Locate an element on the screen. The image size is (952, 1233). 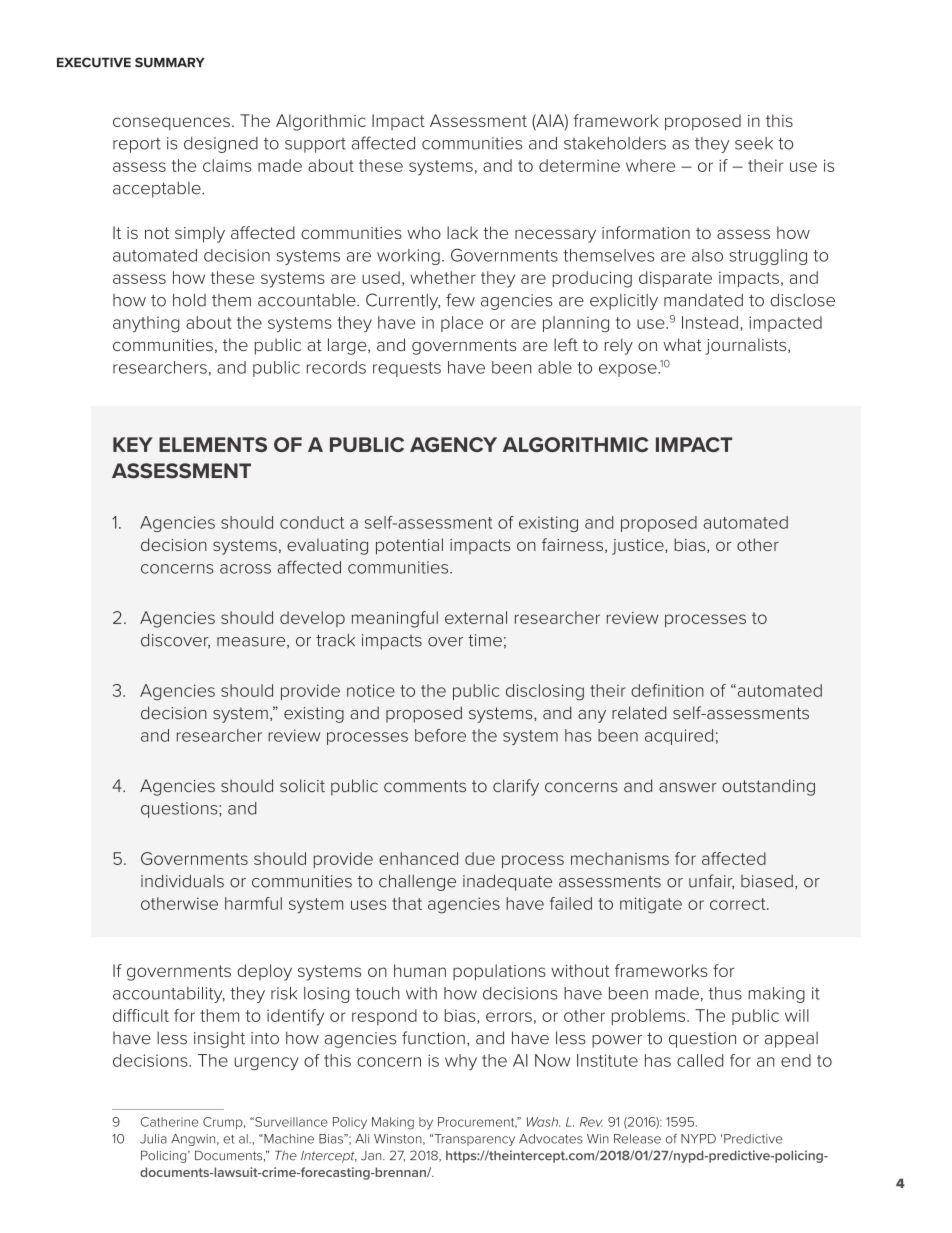
across is located at coordinates (245, 569).
